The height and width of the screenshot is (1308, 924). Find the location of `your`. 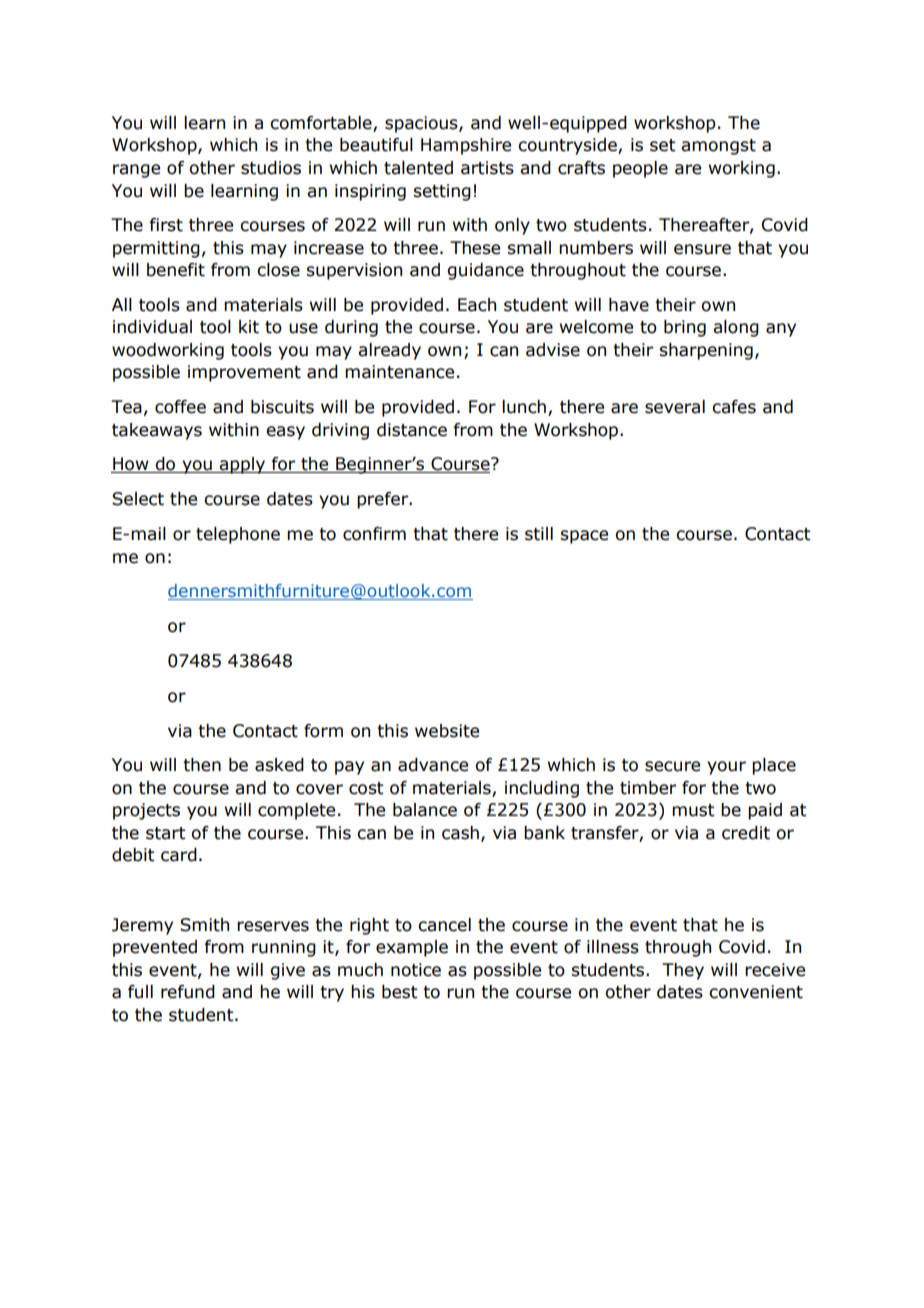

your is located at coordinates (726, 768).
